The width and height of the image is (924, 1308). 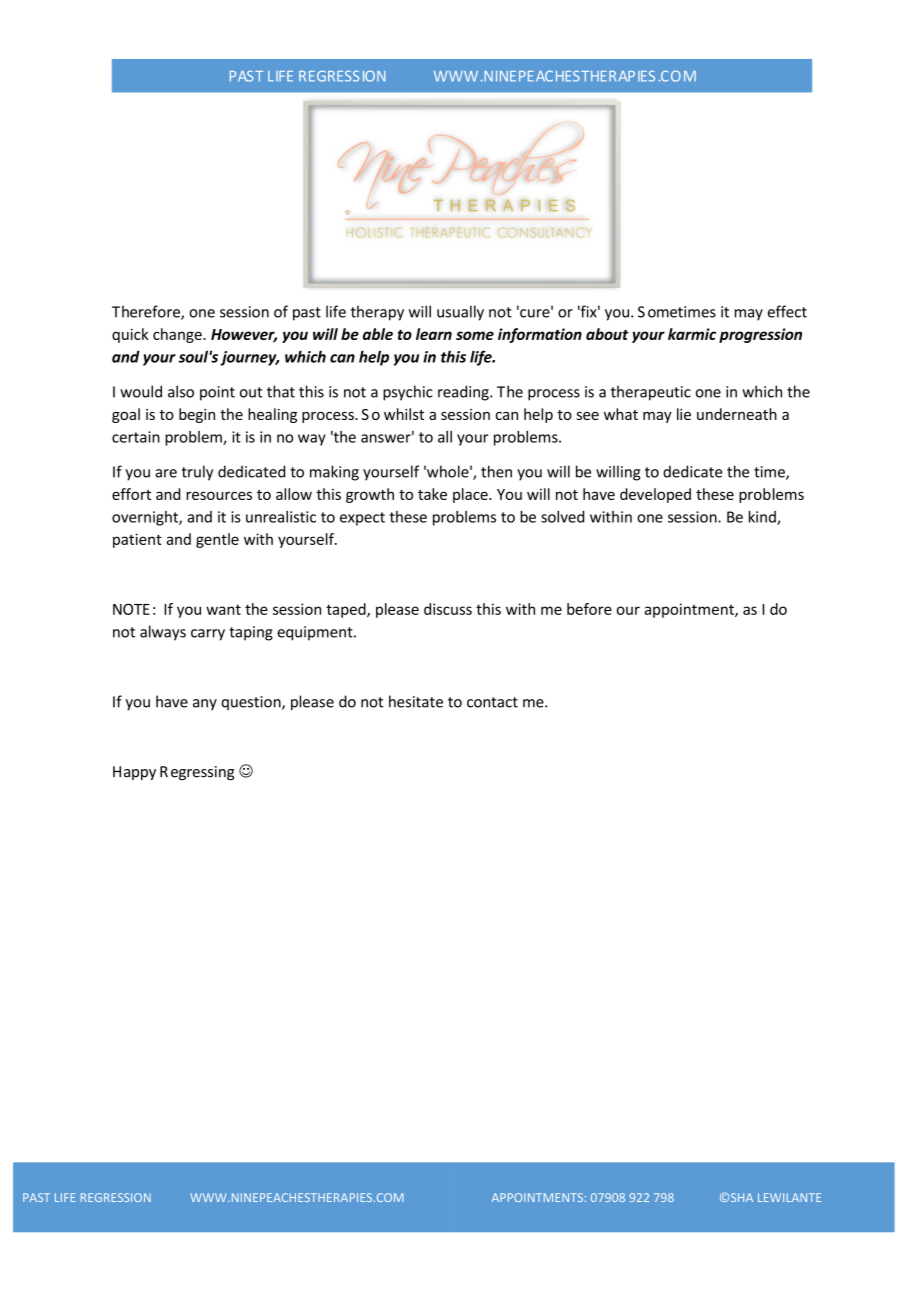 I want to click on learn, so click(x=434, y=334).
